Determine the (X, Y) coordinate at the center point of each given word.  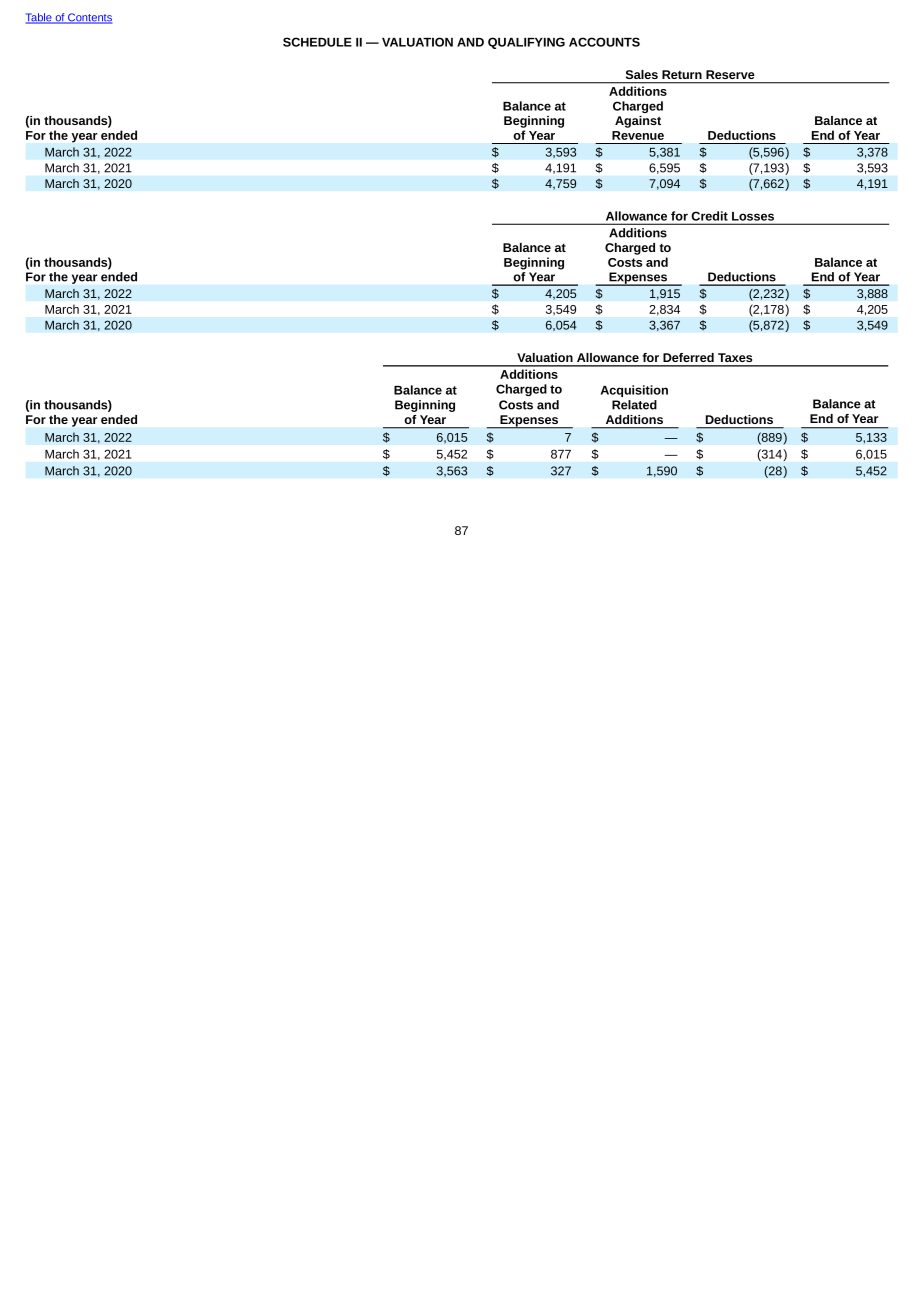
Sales (642, 74)
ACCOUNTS (604, 42)
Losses (753, 216)
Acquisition (634, 391)
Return (682, 74)
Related (634, 405)
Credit (710, 216)
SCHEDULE (317, 42)
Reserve (730, 74)
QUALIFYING (526, 43)
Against (638, 122)
